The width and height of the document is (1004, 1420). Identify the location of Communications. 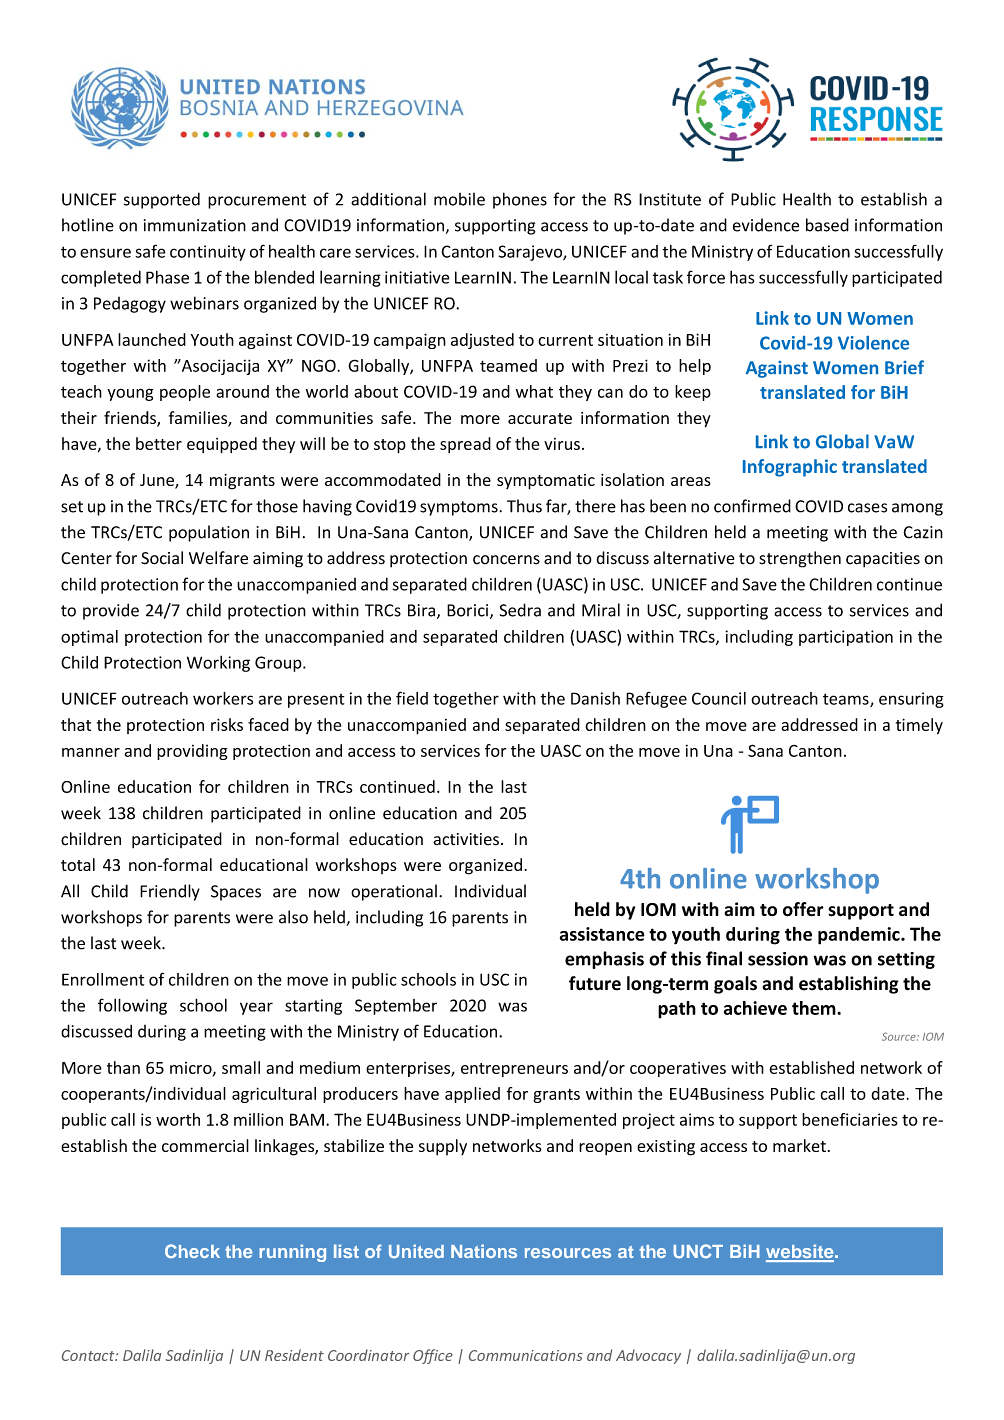
(526, 1355).
